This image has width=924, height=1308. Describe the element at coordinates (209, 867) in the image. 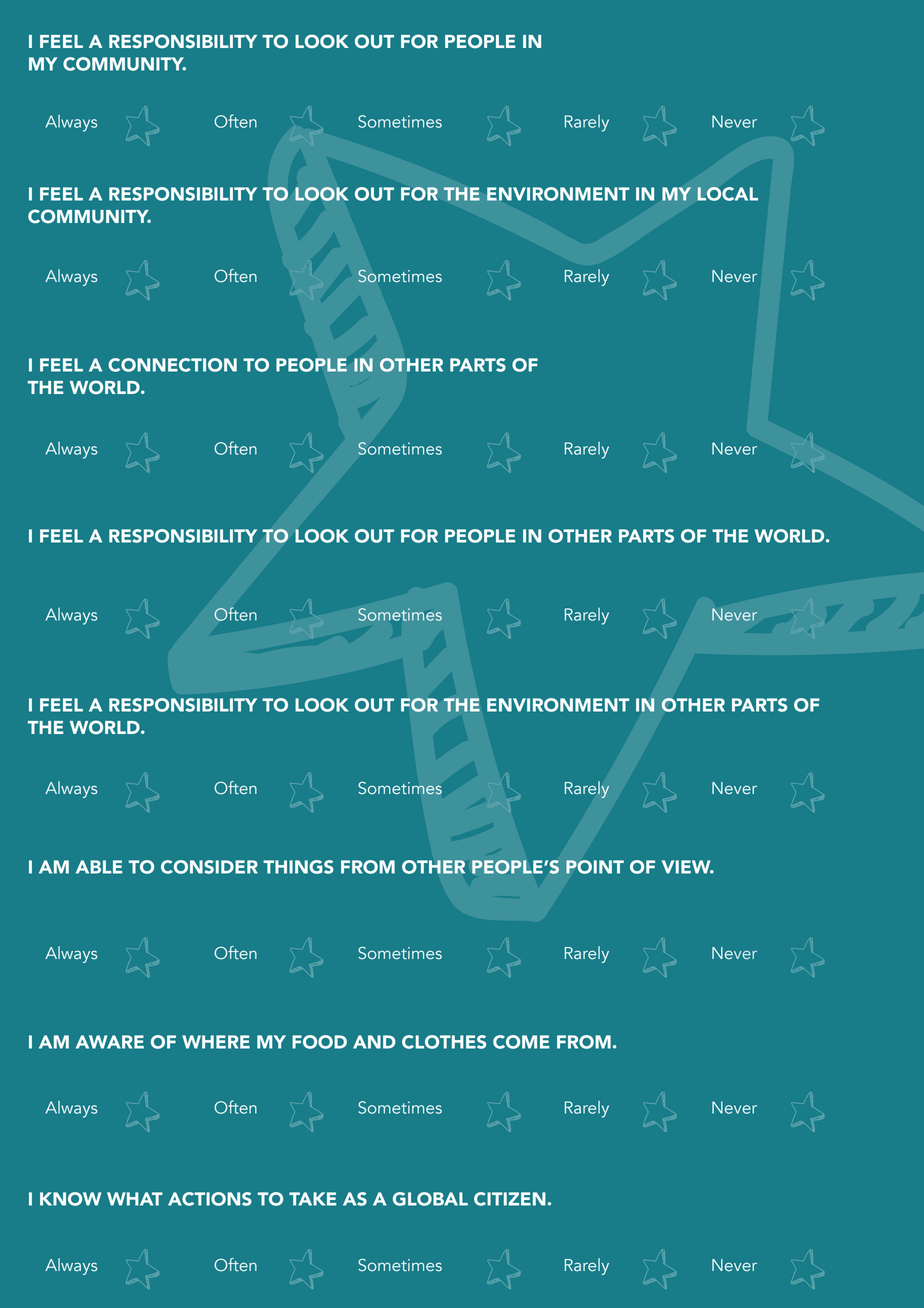

I see `CONSIDER` at that location.
